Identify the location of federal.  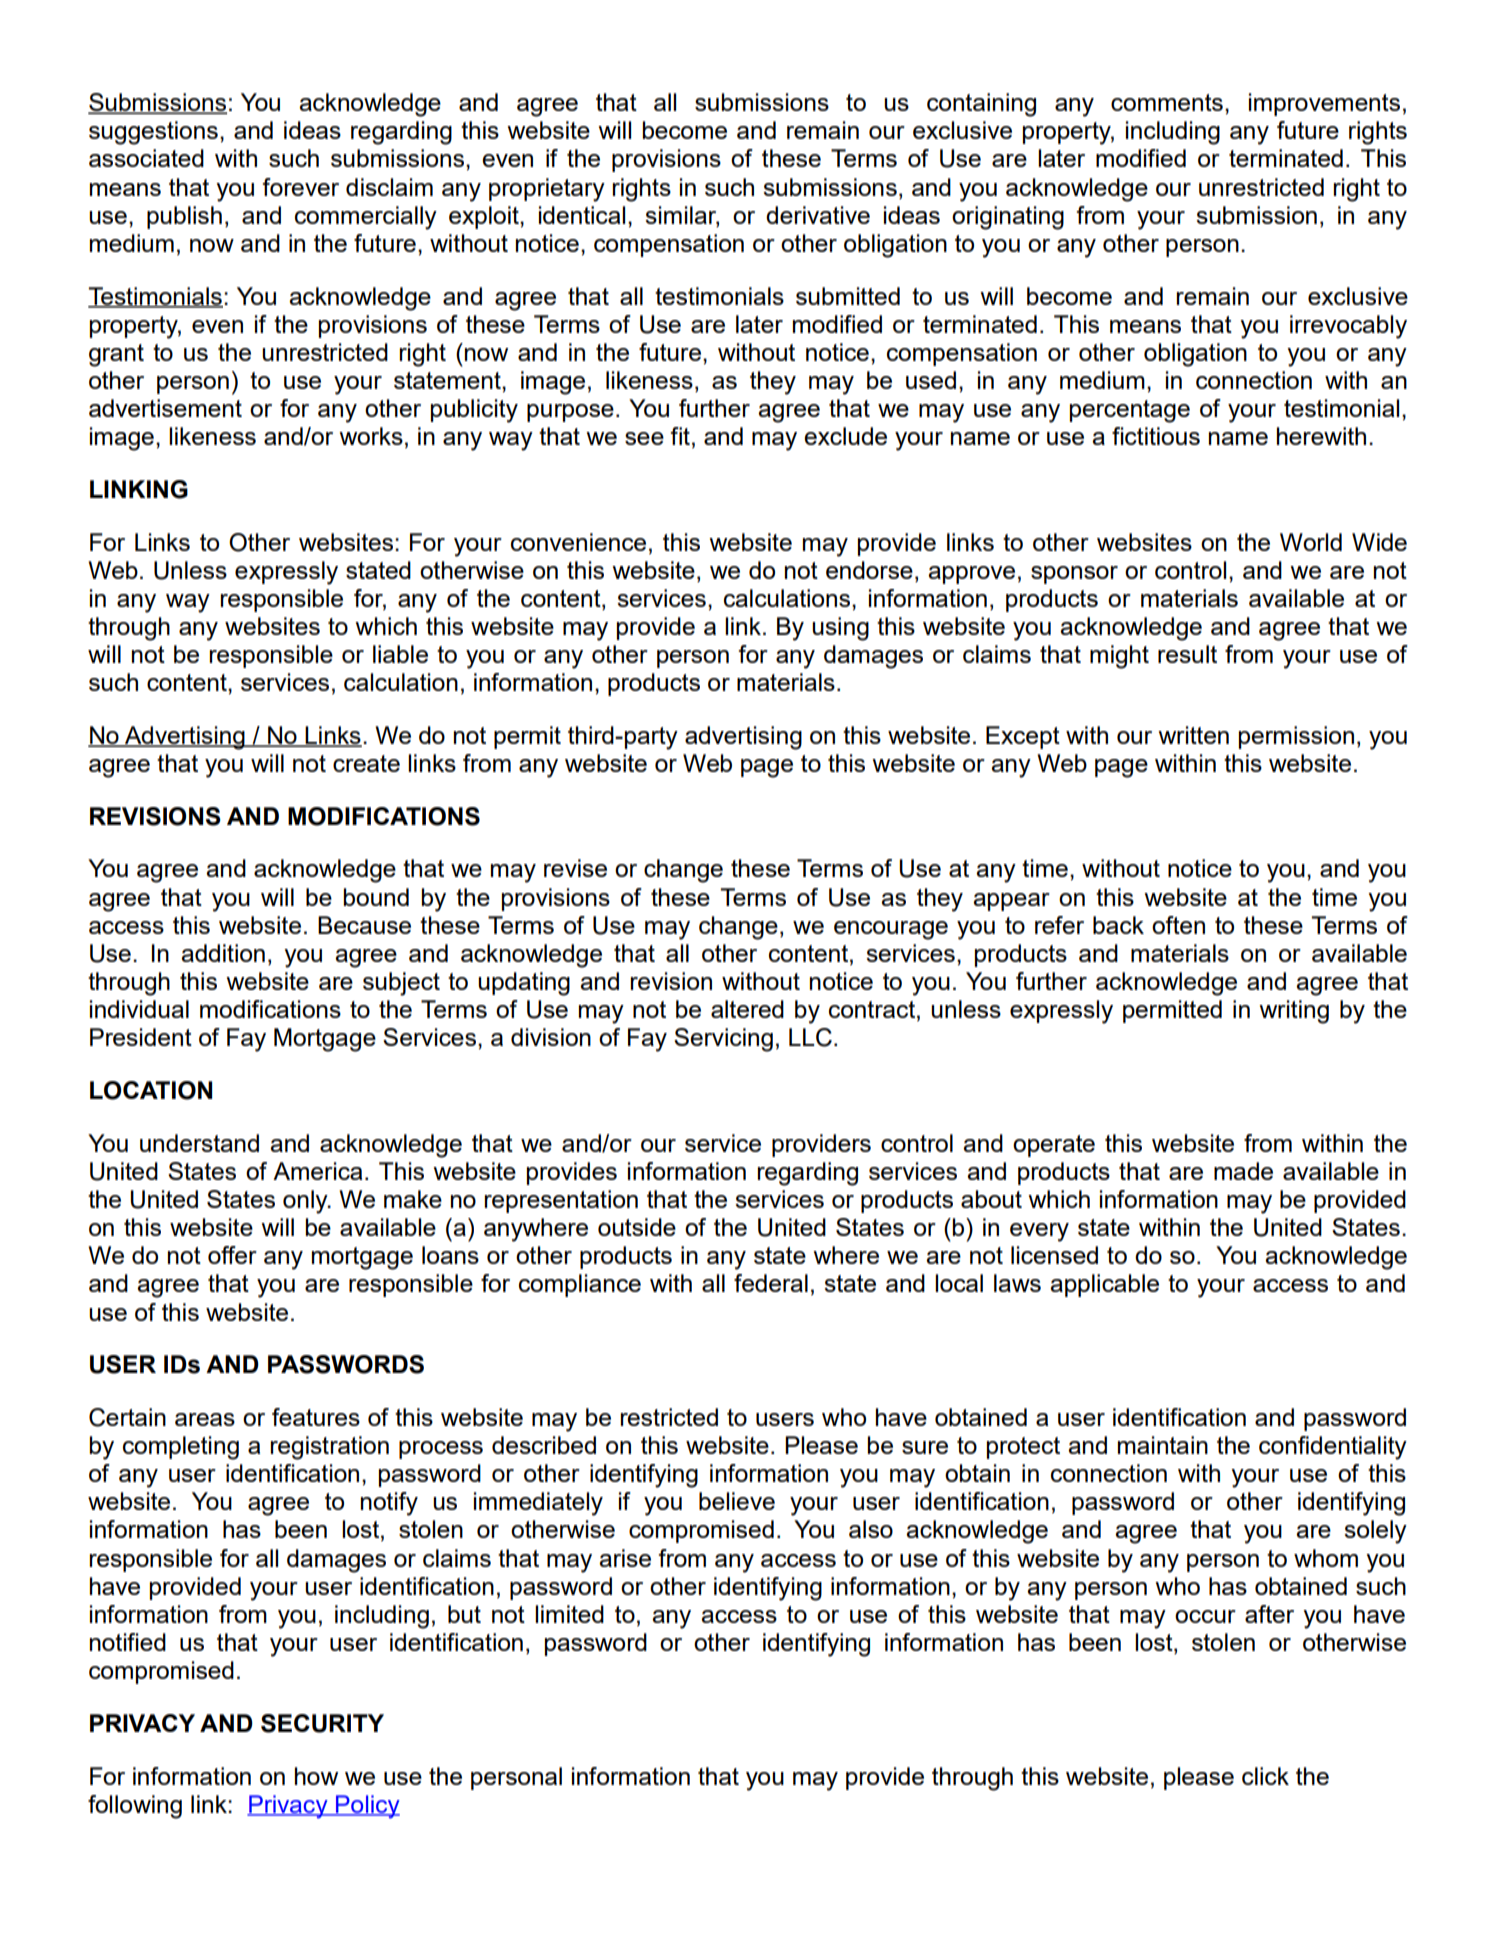
(771, 1283).
